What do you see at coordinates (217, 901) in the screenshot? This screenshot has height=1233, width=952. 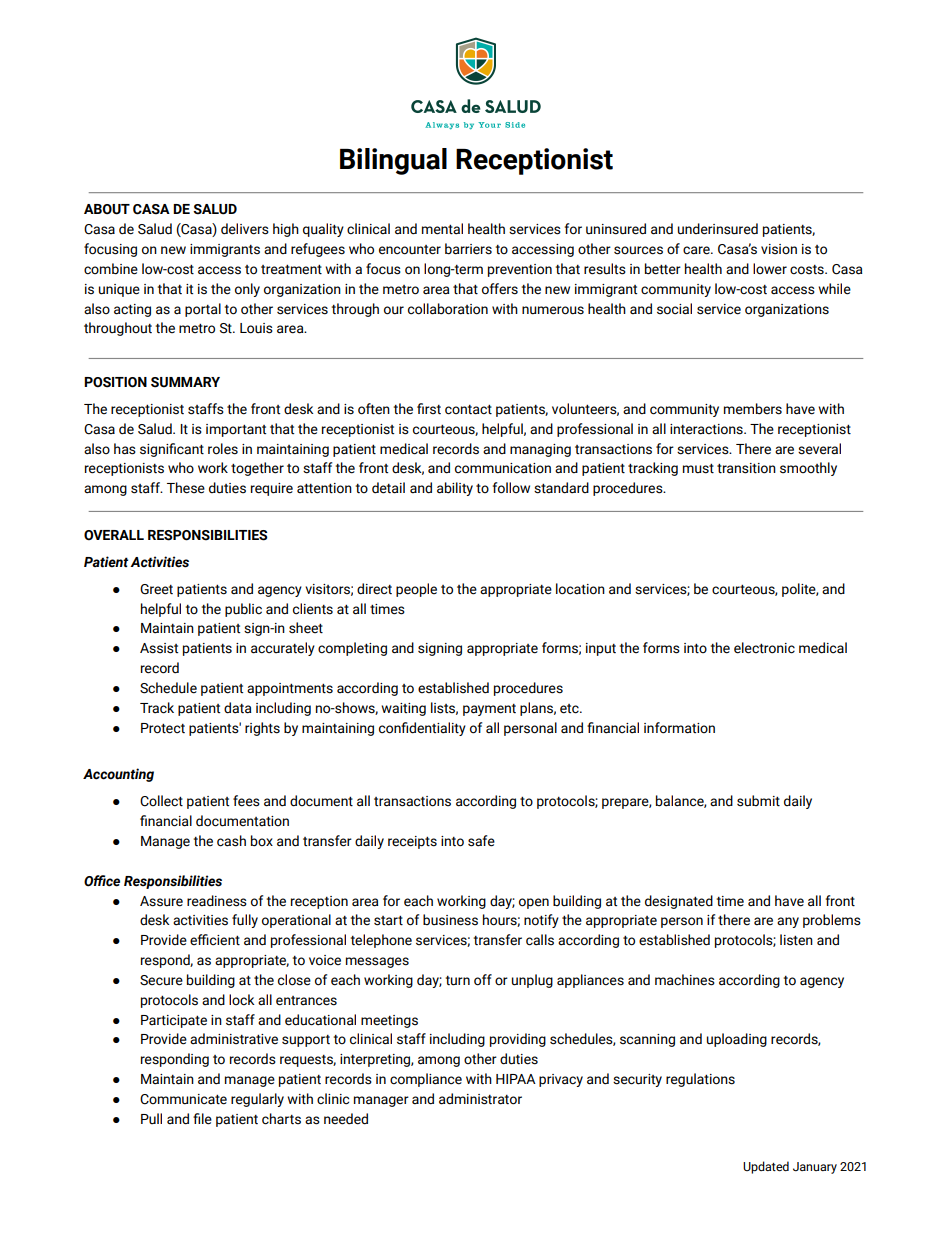 I see `readiness` at bounding box center [217, 901].
